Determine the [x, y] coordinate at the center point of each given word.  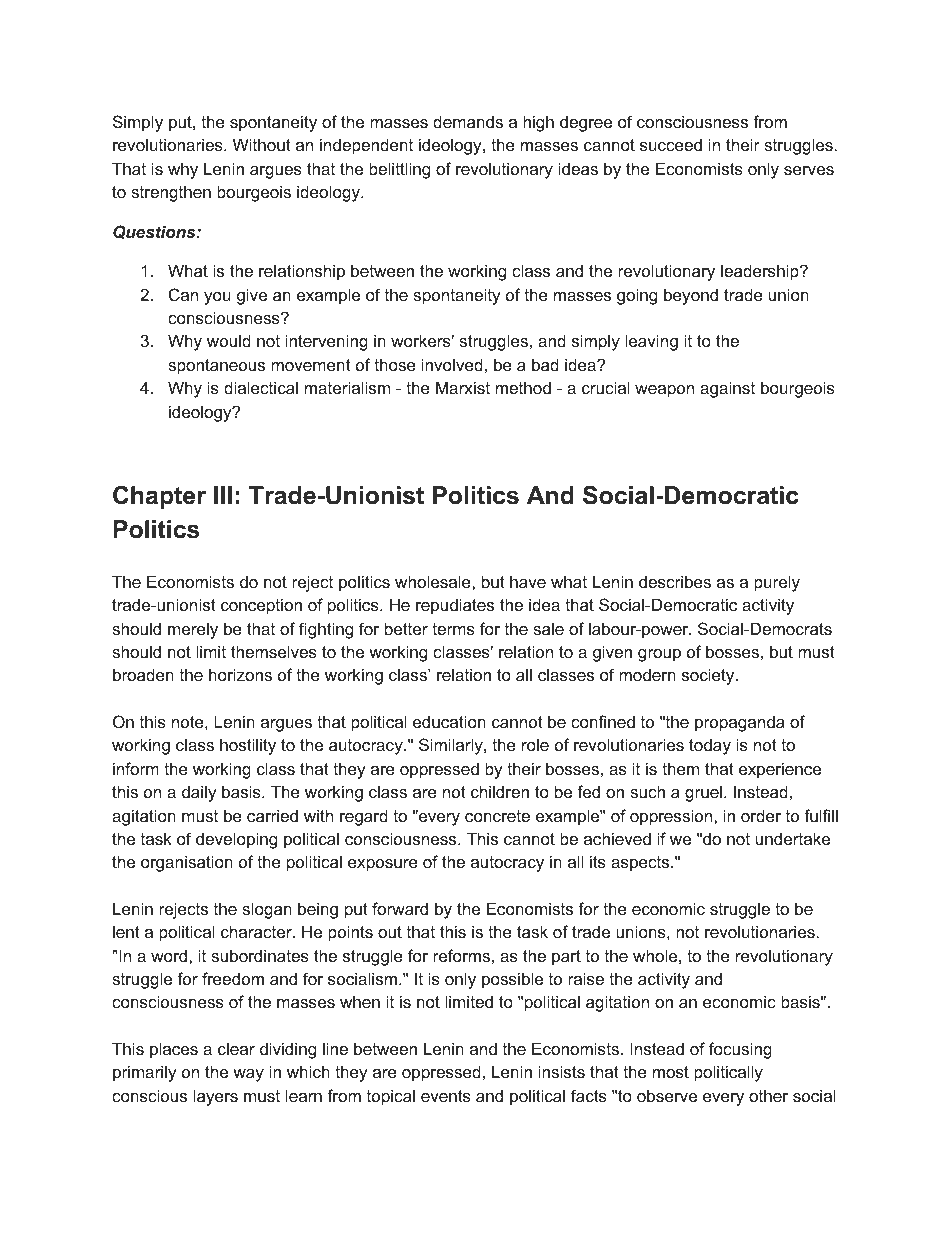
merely [193, 630]
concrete [497, 816]
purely [777, 583]
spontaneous [216, 367]
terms [453, 629]
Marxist [463, 387]
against [727, 389]
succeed [671, 144]
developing [236, 840]
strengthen [171, 193]
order [761, 815]
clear [236, 1048]
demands [468, 121]
